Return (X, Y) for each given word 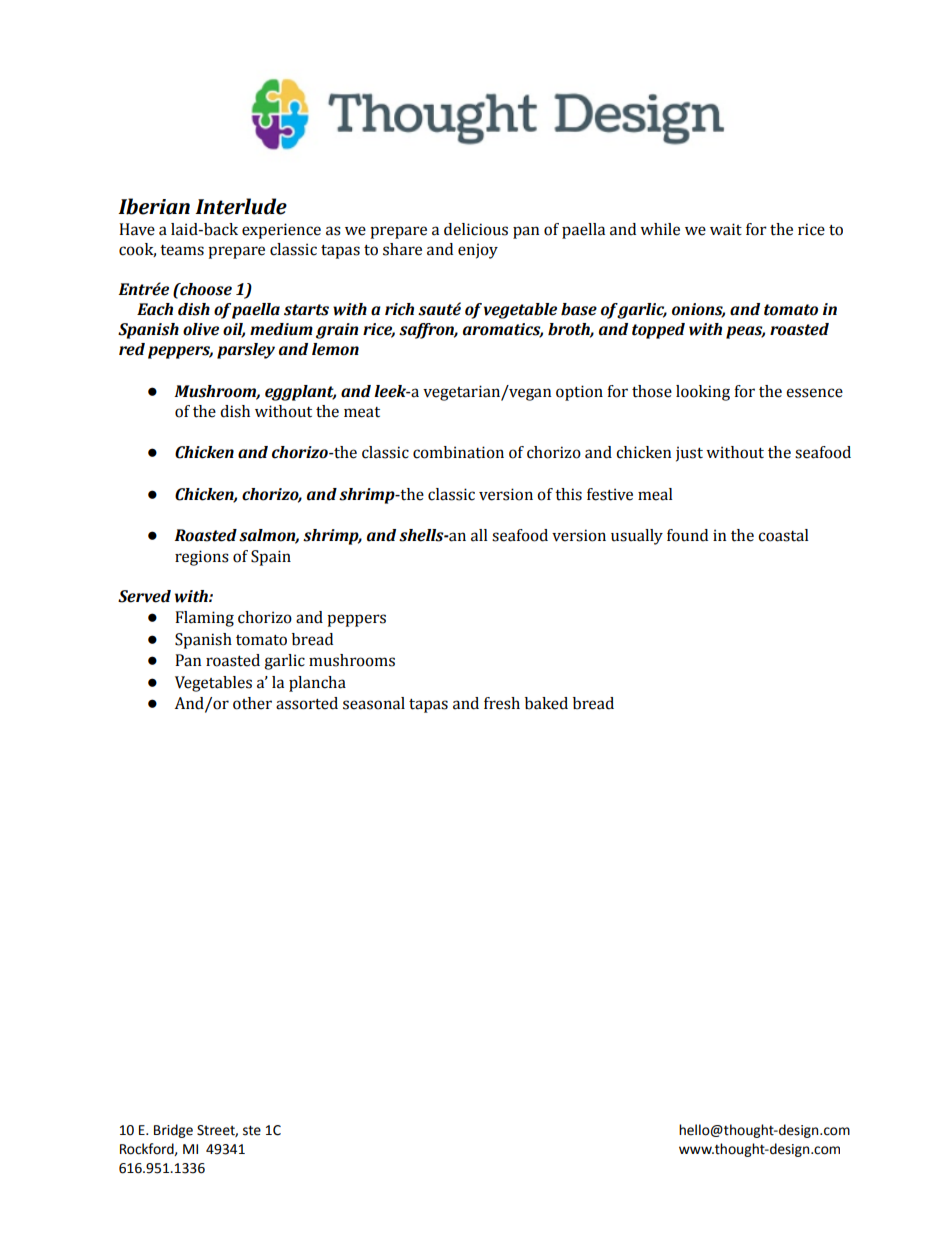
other (252, 703)
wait (726, 229)
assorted (307, 703)
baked (546, 703)
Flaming (204, 619)
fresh (502, 703)
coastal (783, 535)
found (687, 535)
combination (458, 452)
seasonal (374, 703)
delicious (476, 229)
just (689, 454)
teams (182, 250)
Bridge (173, 1131)
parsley (246, 351)
